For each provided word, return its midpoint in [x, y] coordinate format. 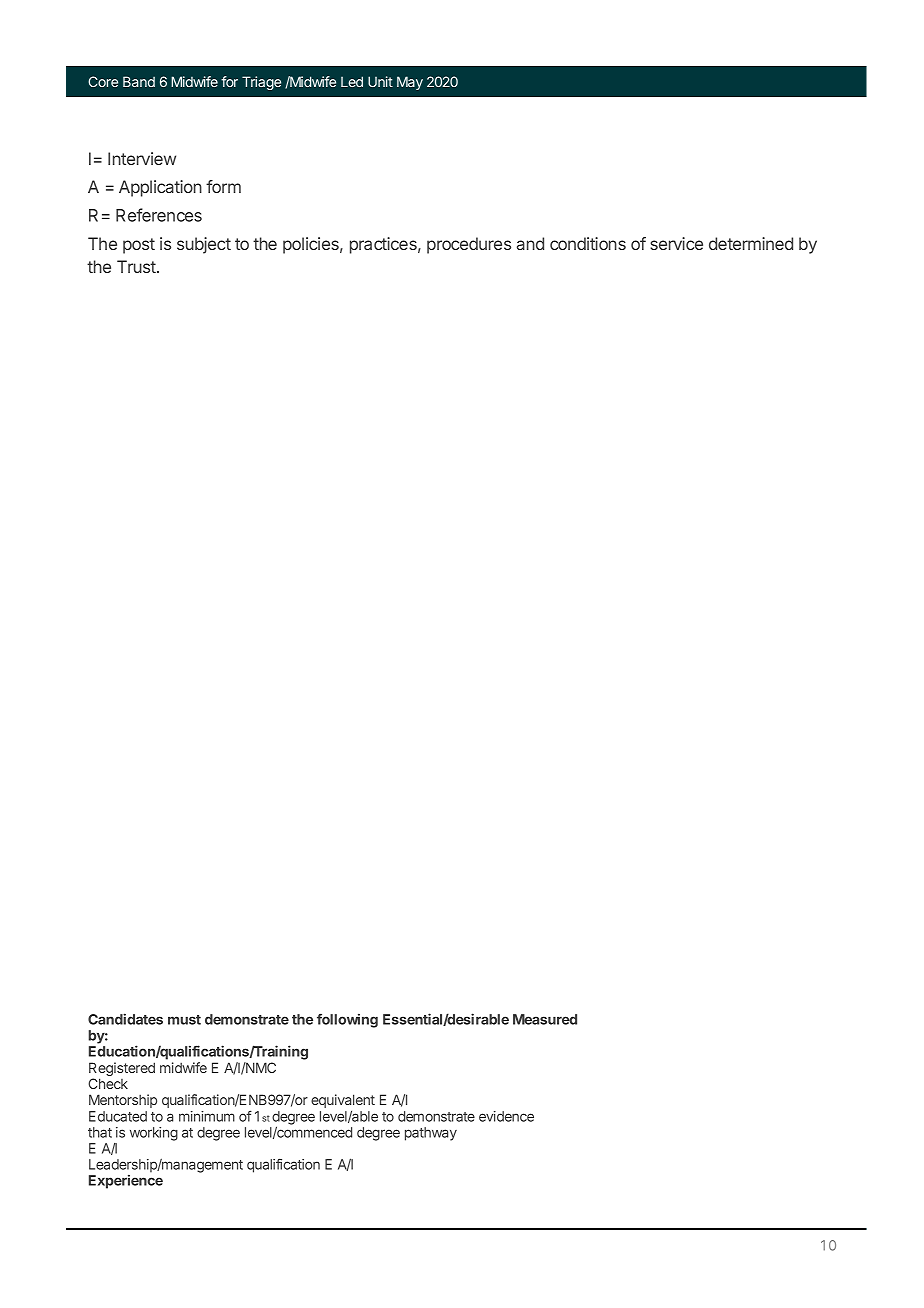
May [410, 83]
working [154, 1134]
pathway [431, 1134]
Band [139, 81]
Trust [137, 266]
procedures [469, 245]
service [676, 243]
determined [751, 243]
